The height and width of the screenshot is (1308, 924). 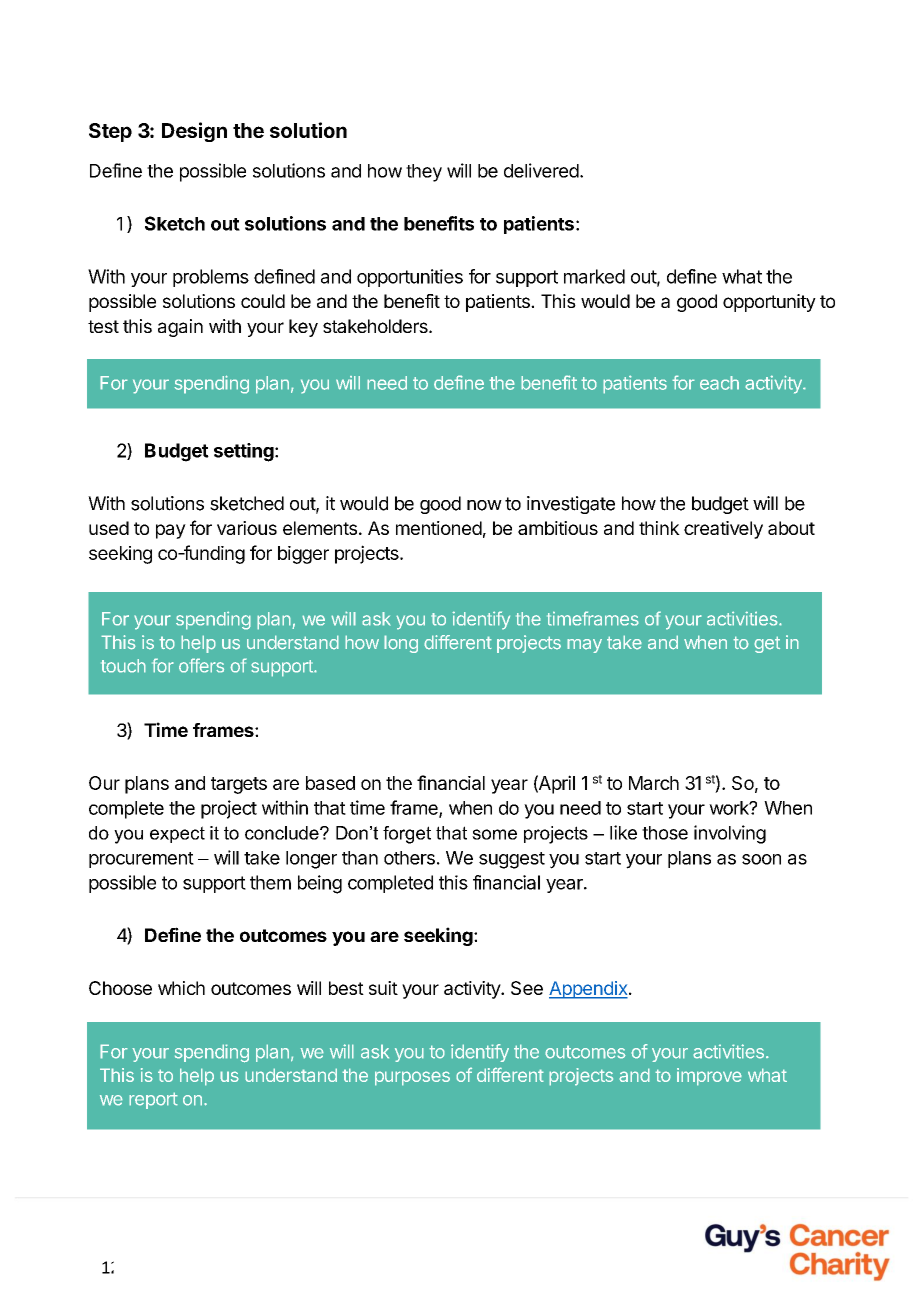 I want to click on again, so click(x=180, y=328).
